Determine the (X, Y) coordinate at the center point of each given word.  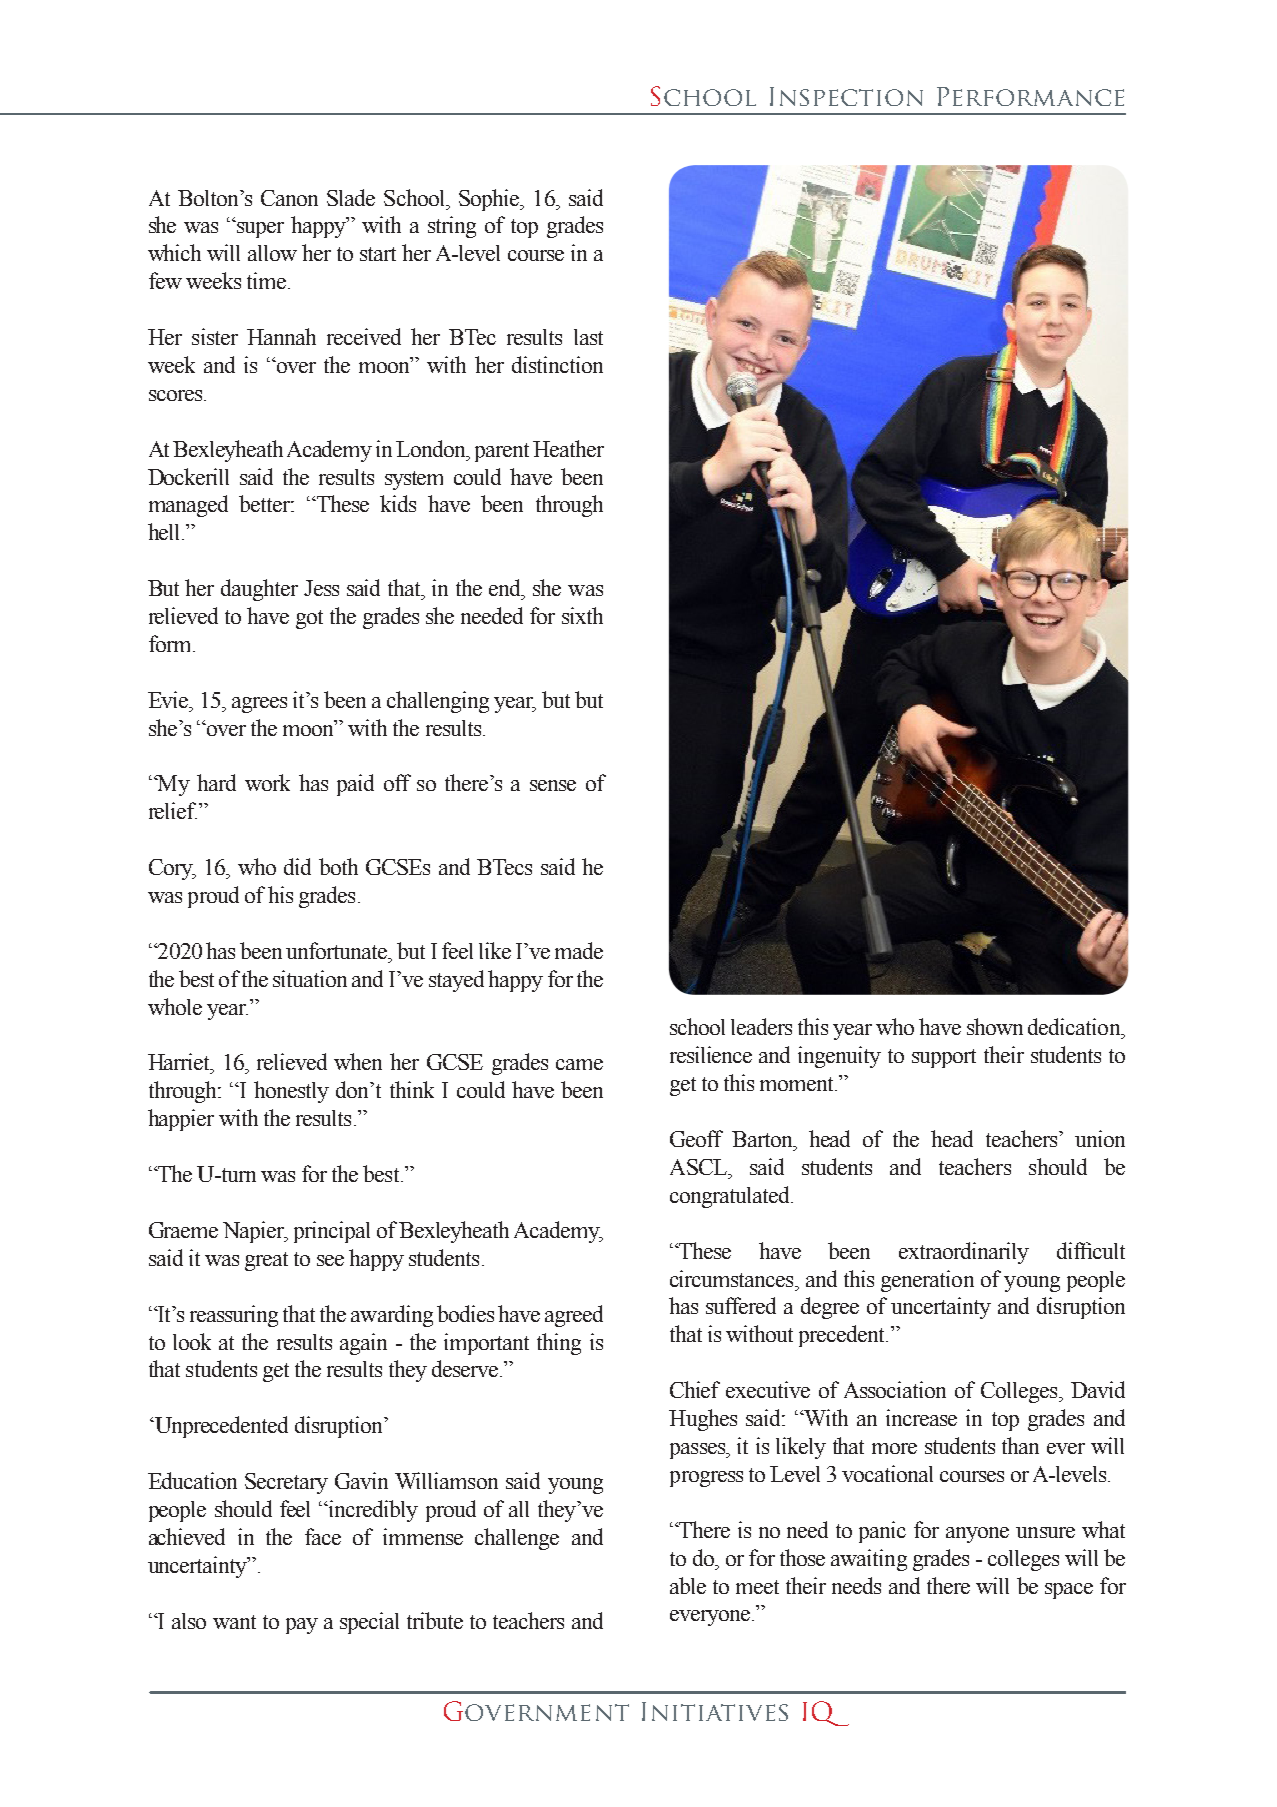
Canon (289, 198)
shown (995, 1026)
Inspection (846, 96)
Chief (695, 1389)
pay (302, 1626)
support (944, 1058)
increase (921, 1417)
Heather (568, 448)
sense (553, 785)
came (579, 1064)
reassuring (234, 1316)
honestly (291, 1092)
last (588, 337)
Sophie (490, 200)
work (267, 782)
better (265, 503)
